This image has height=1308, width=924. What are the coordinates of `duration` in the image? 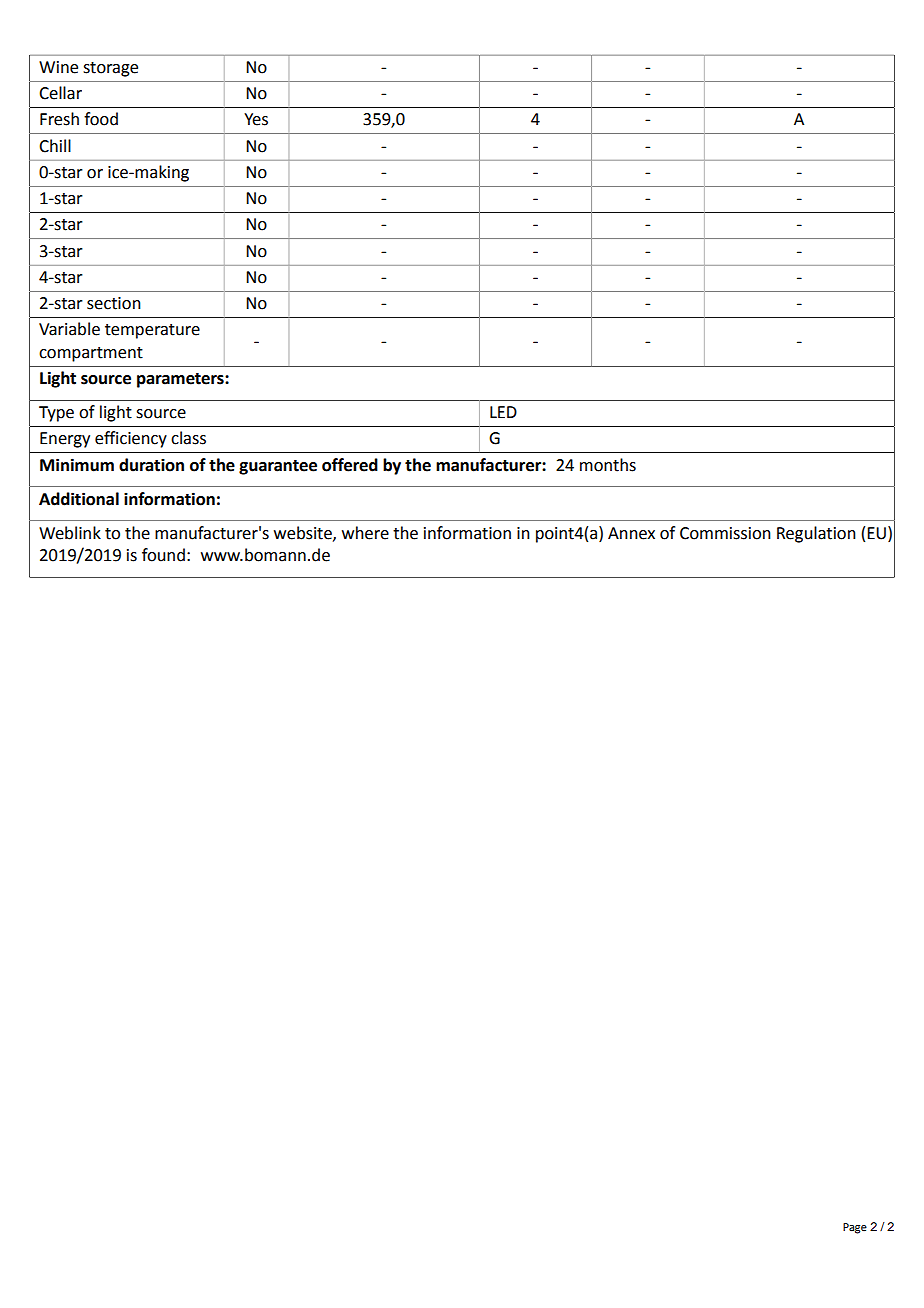 It's located at (151, 465).
